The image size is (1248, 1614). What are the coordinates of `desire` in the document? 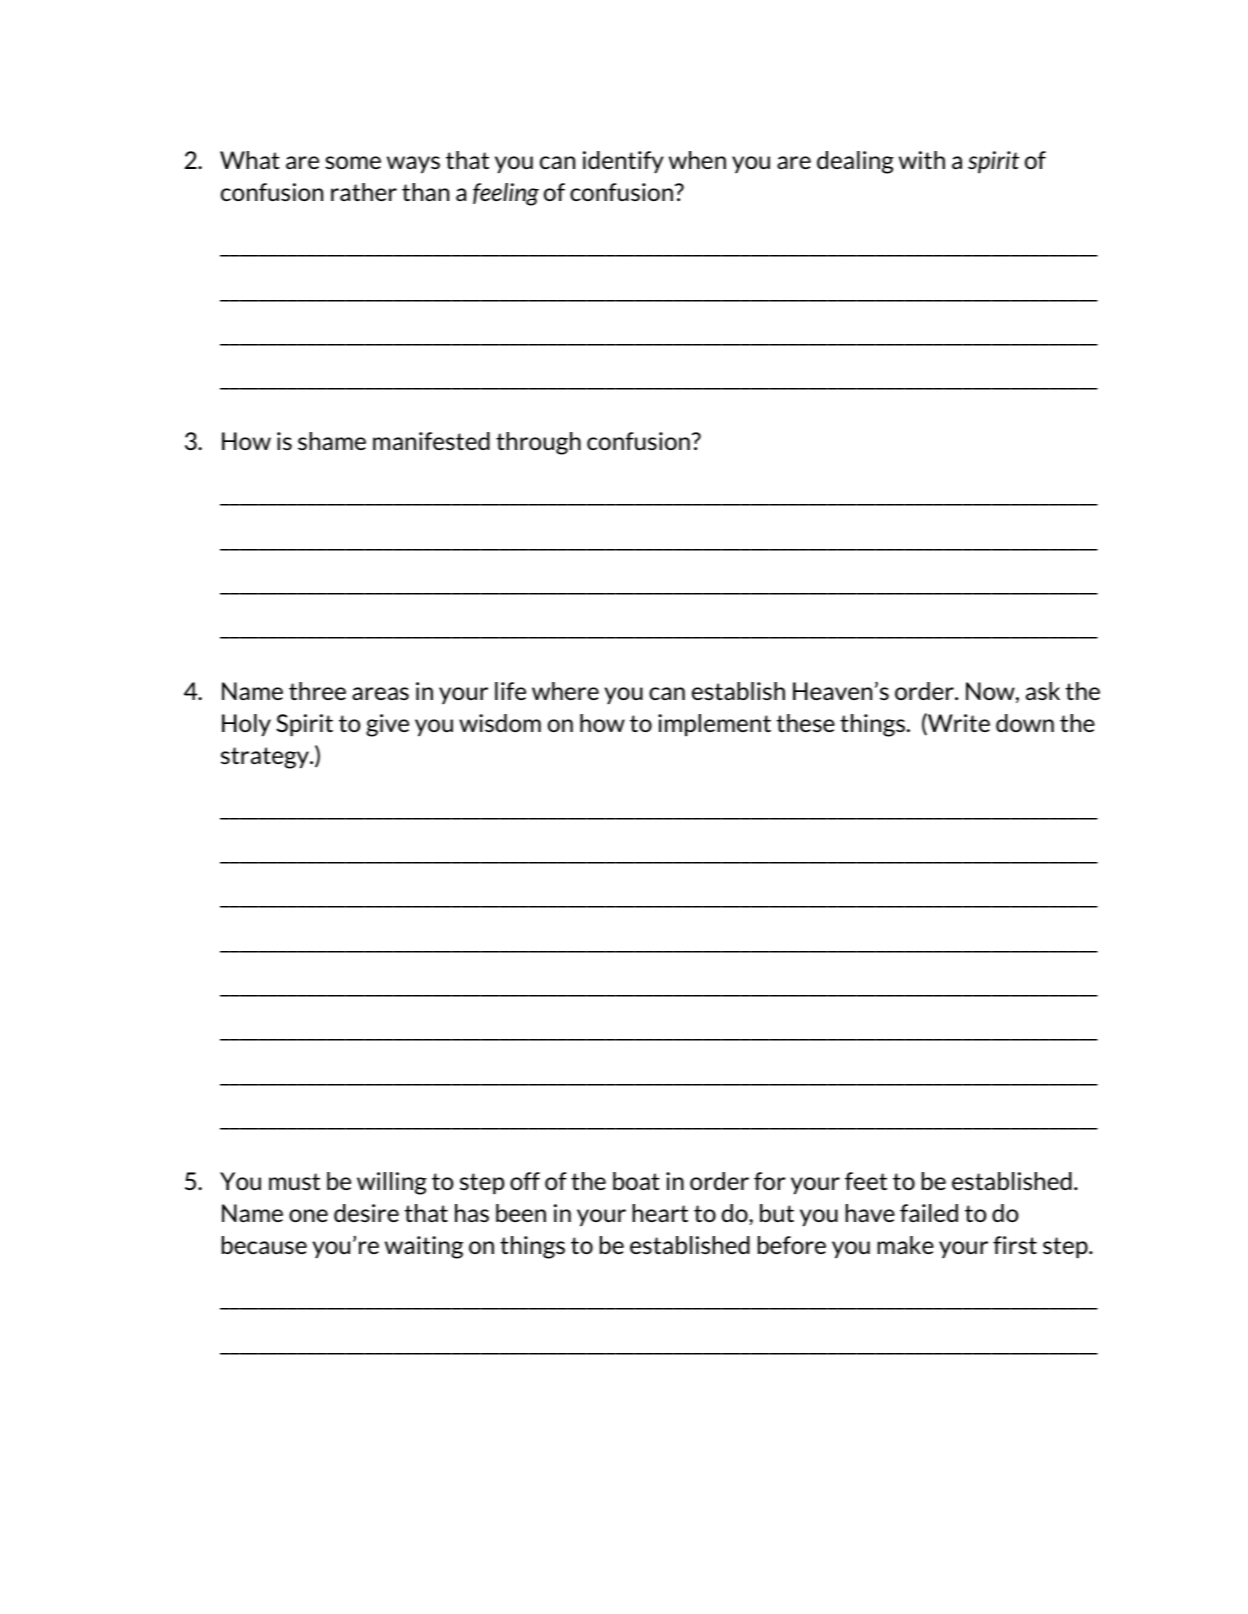 It's located at (366, 1213).
